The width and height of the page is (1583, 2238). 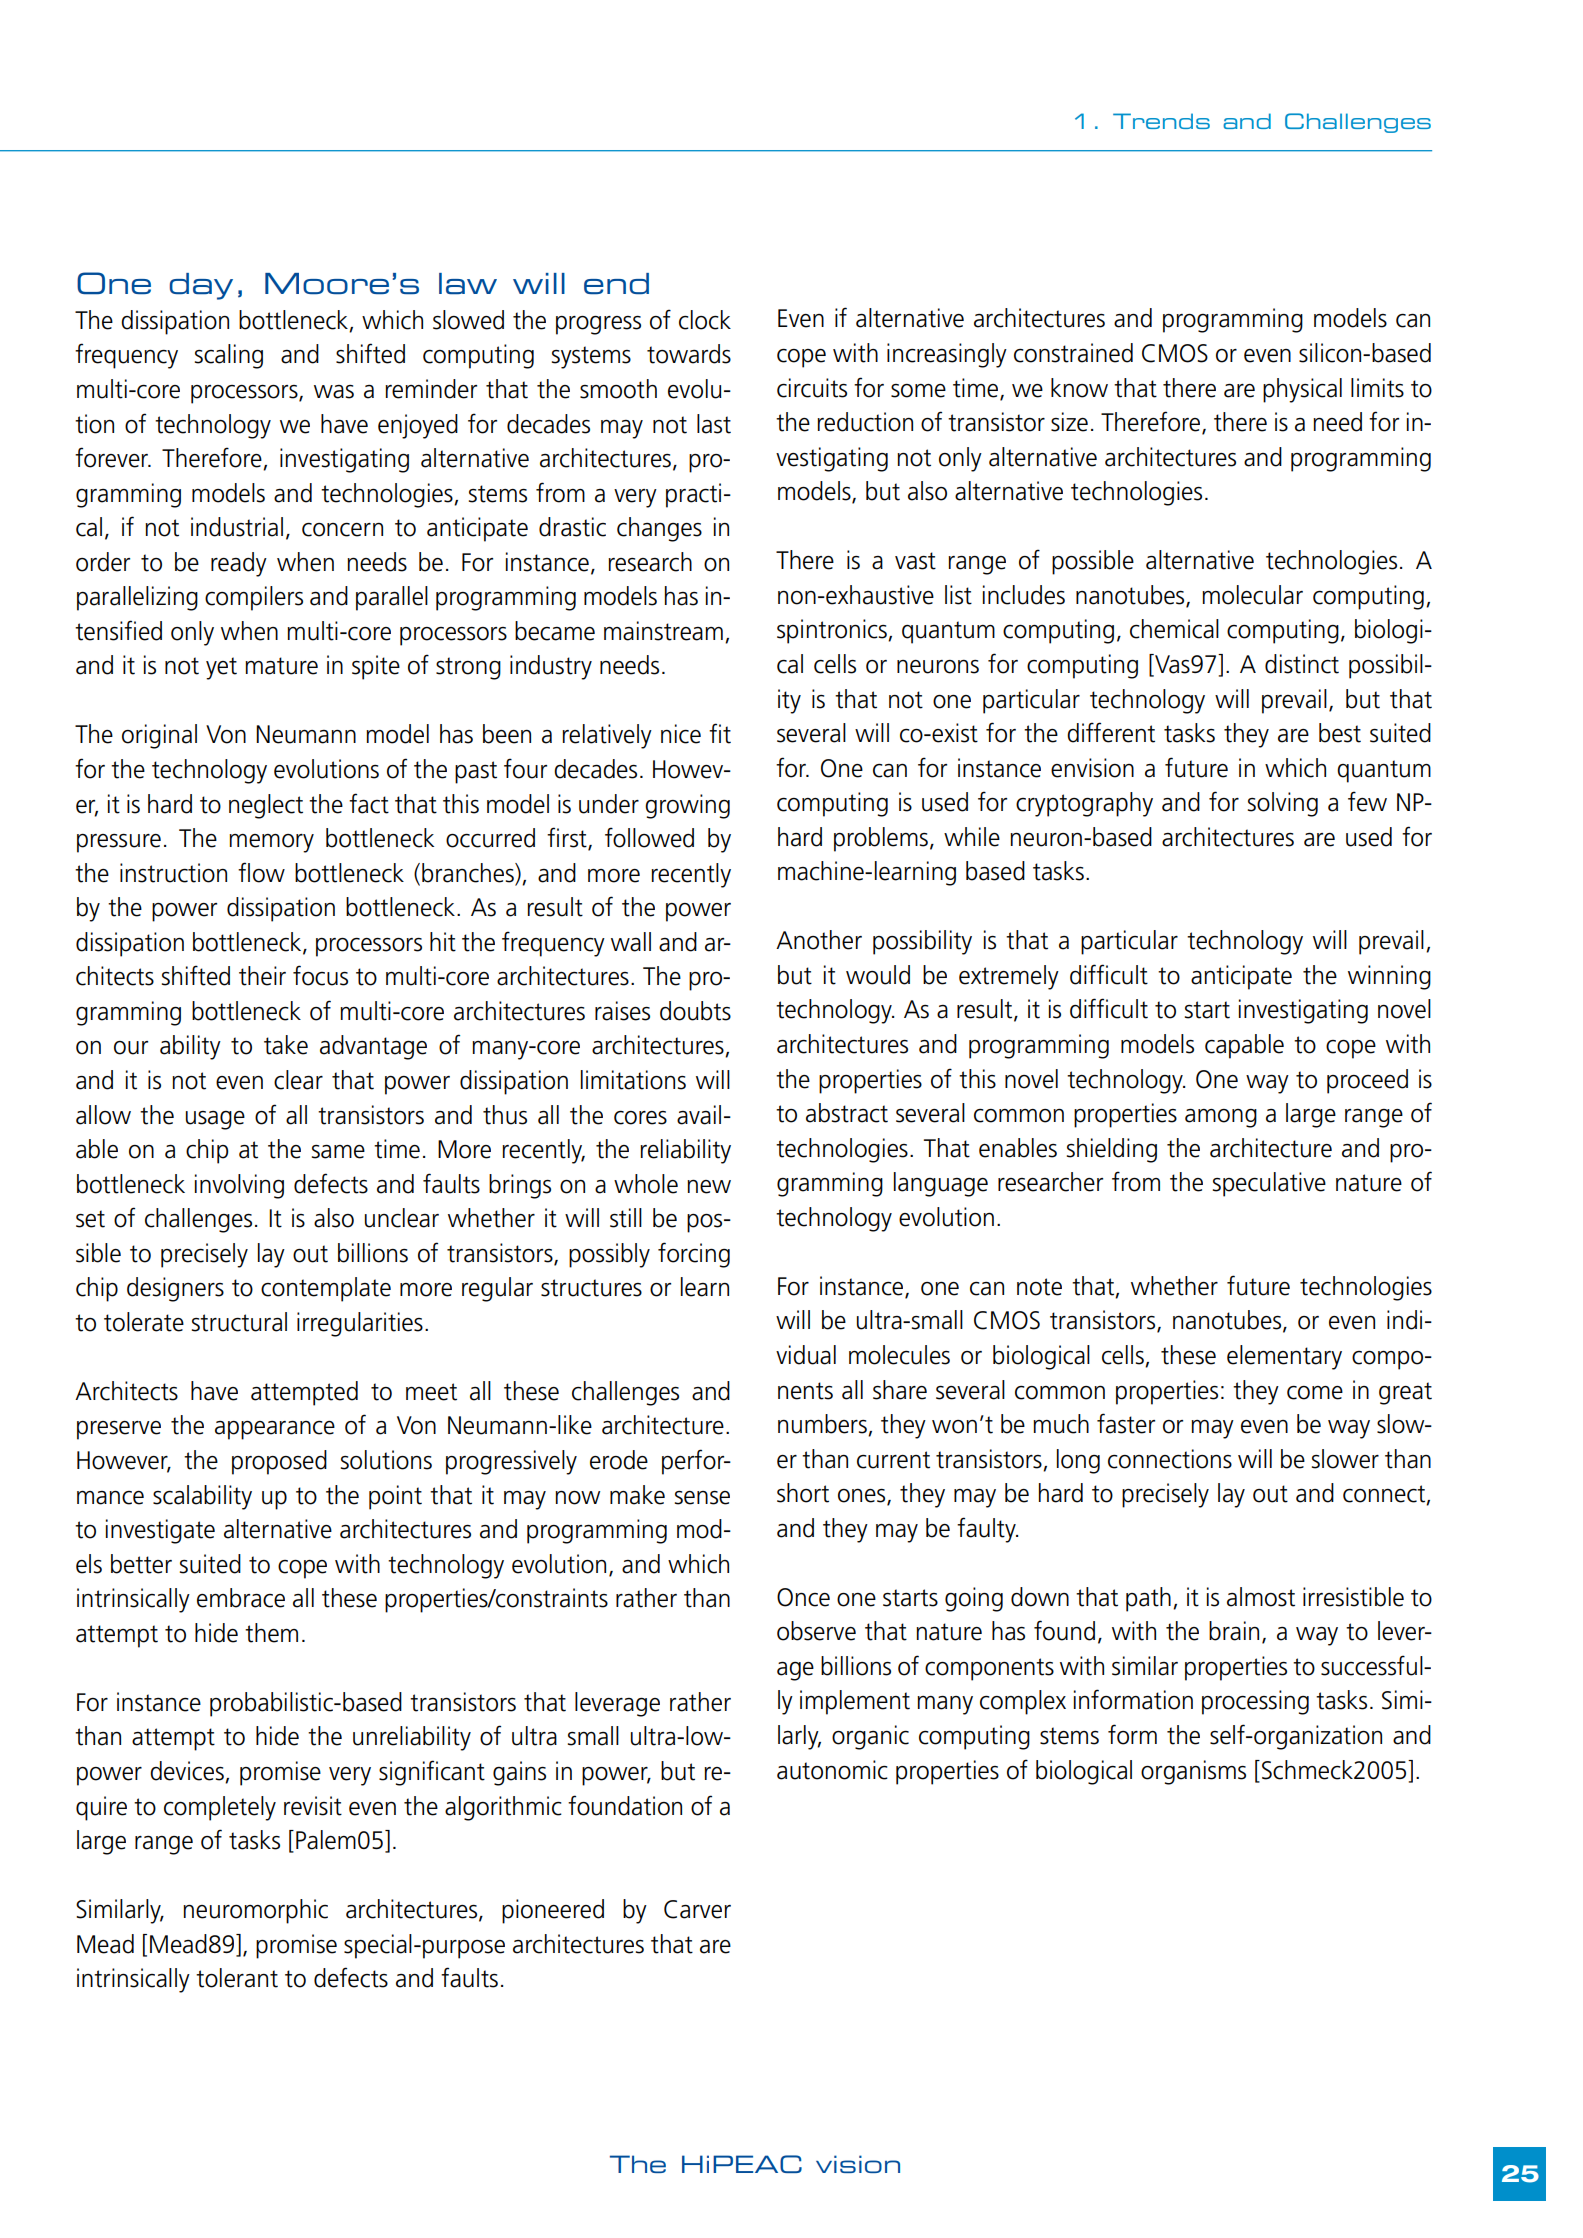 What do you see at coordinates (720, 733) in the page?
I see `fit` at bounding box center [720, 733].
